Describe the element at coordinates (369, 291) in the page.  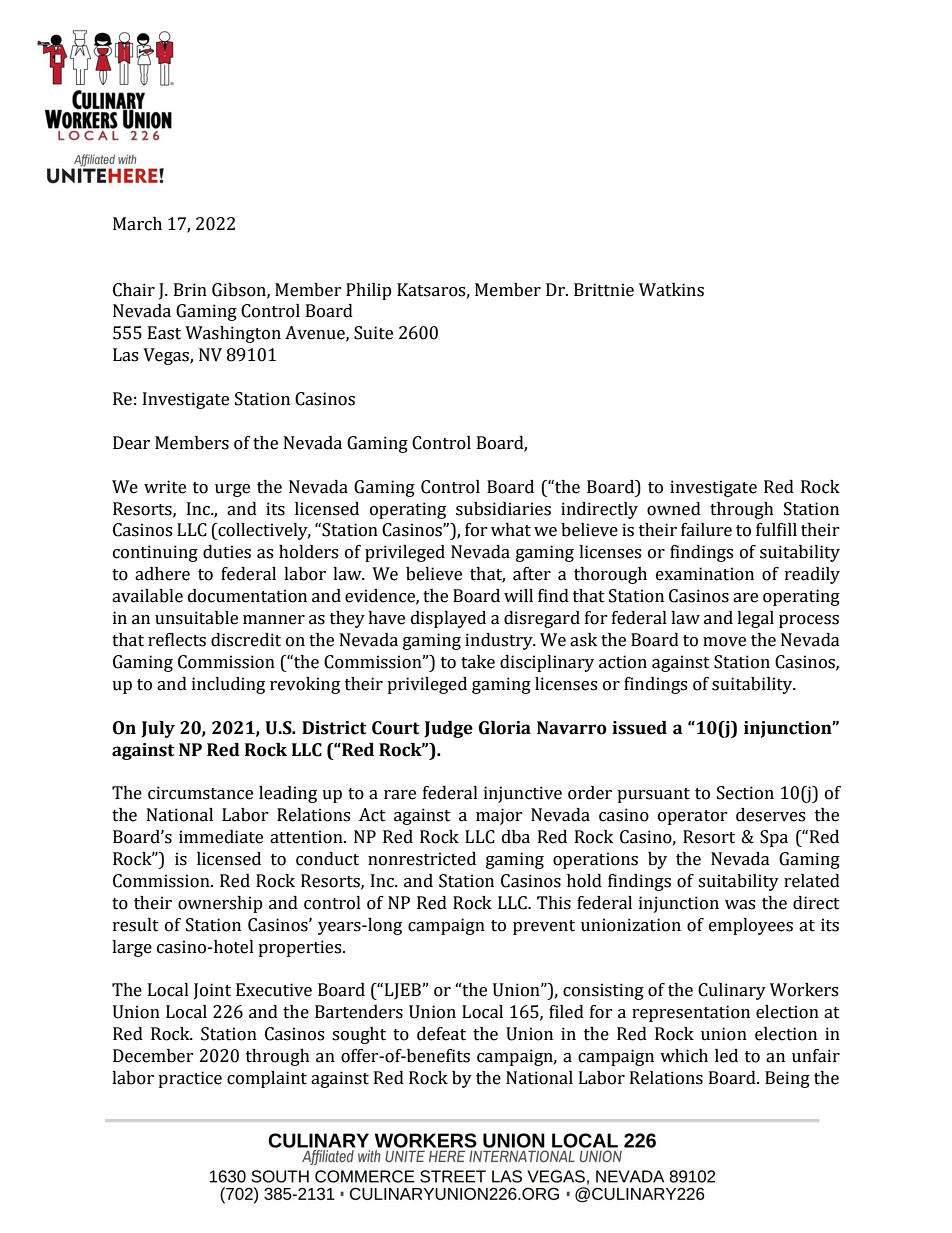
I see `Philip` at that location.
